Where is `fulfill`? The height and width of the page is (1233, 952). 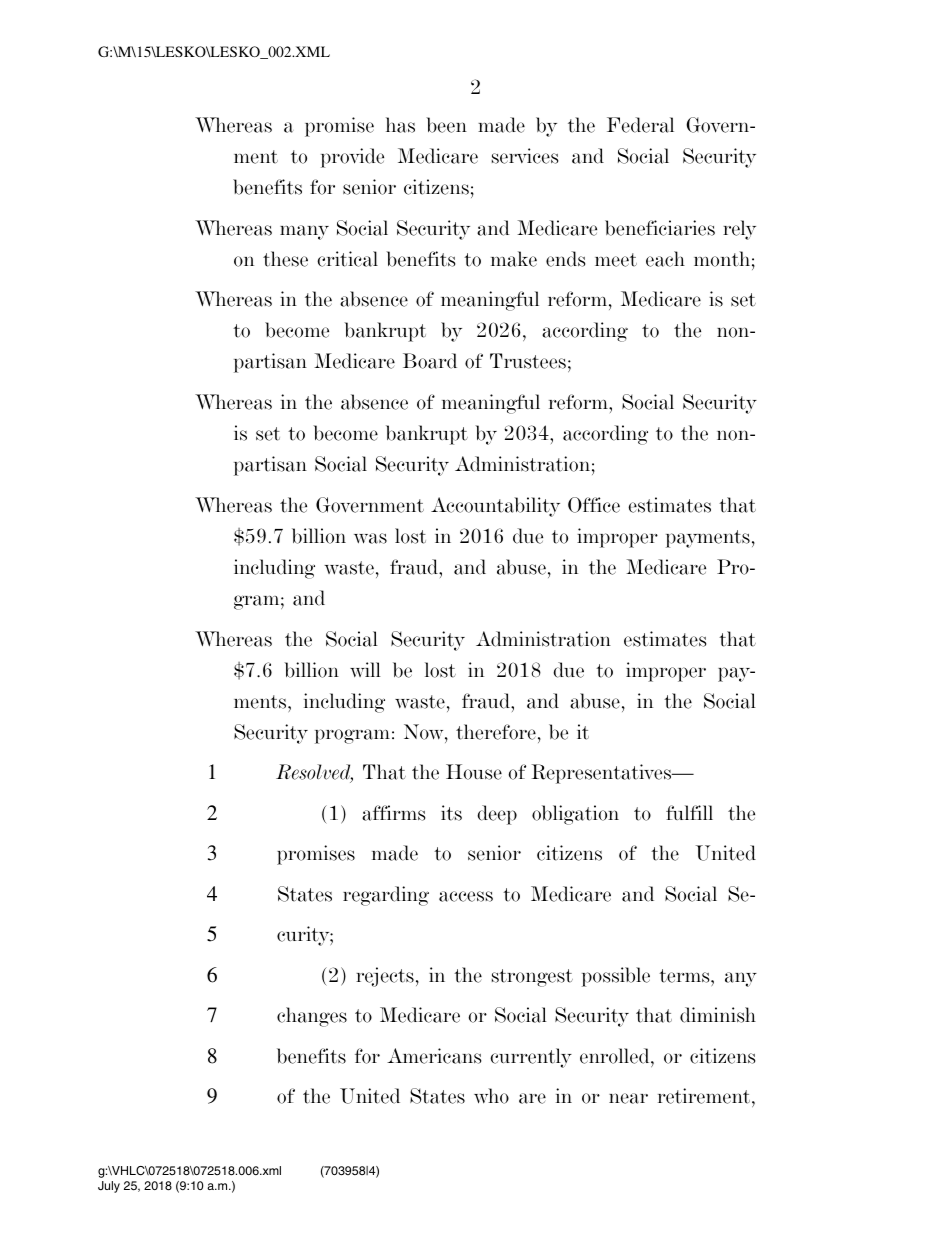
fulfill is located at coordinates (689, 812).
